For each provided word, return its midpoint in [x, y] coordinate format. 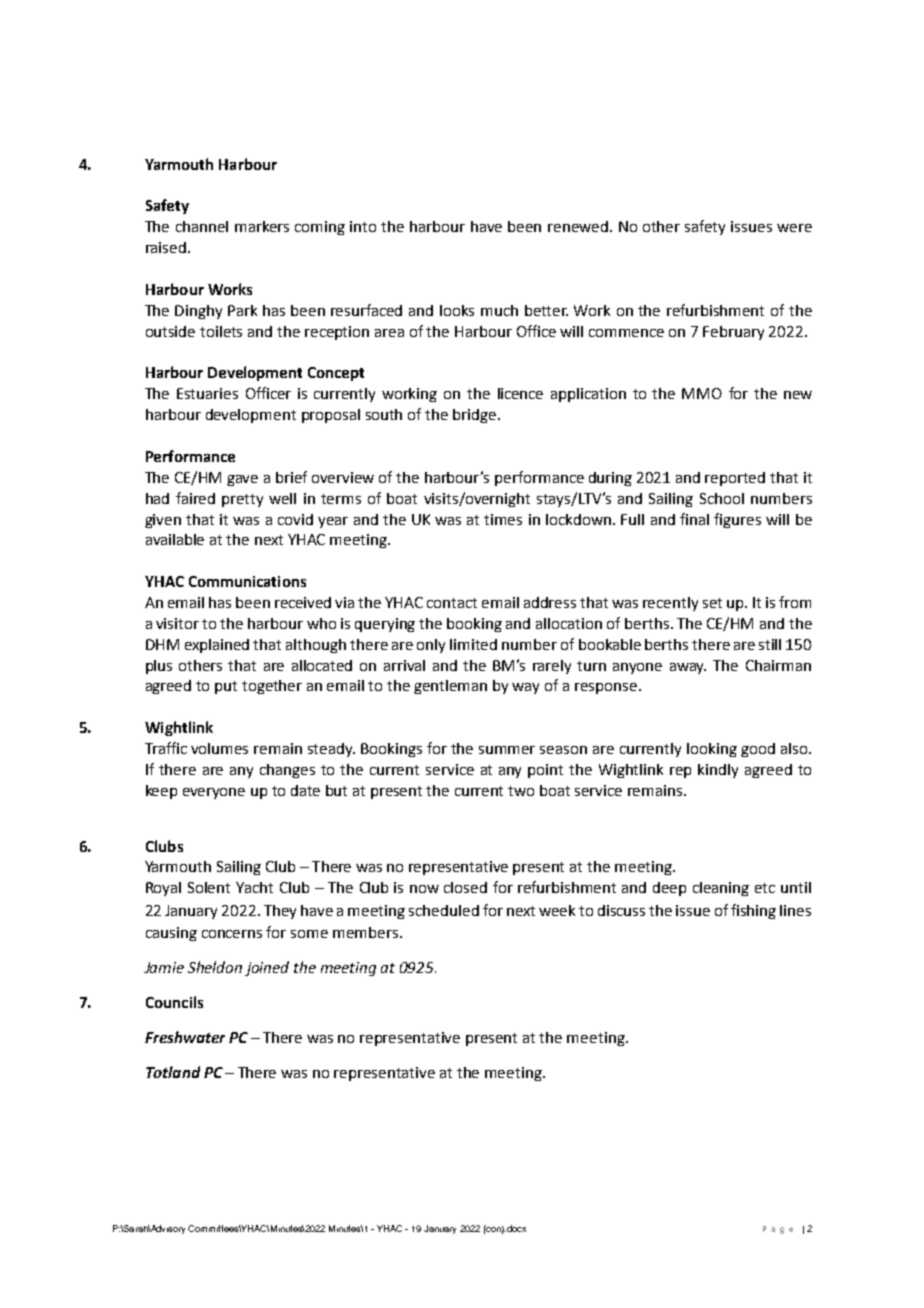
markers [262, 226]
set [712, 603]
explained [217, 646]
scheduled [444, 910]
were [794, 228]
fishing [753, 911]
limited [473, 644]
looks [457, 310]
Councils [174, 1002]
